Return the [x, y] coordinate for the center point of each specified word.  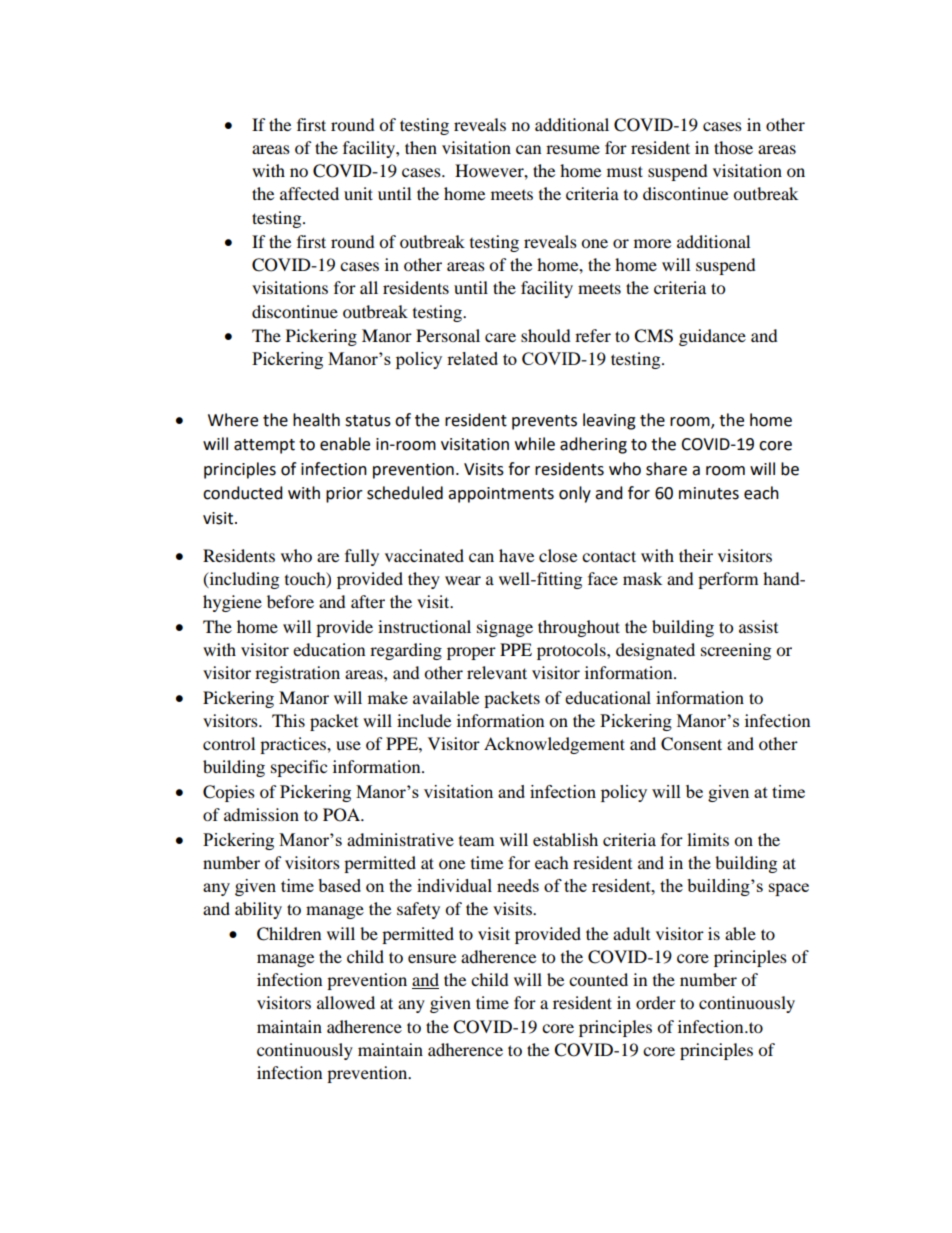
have [516, 555]
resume [573, 149]
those [733, 147]
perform [728, 580]
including [243, 580]
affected [309, 193]
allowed [346, 1002]
